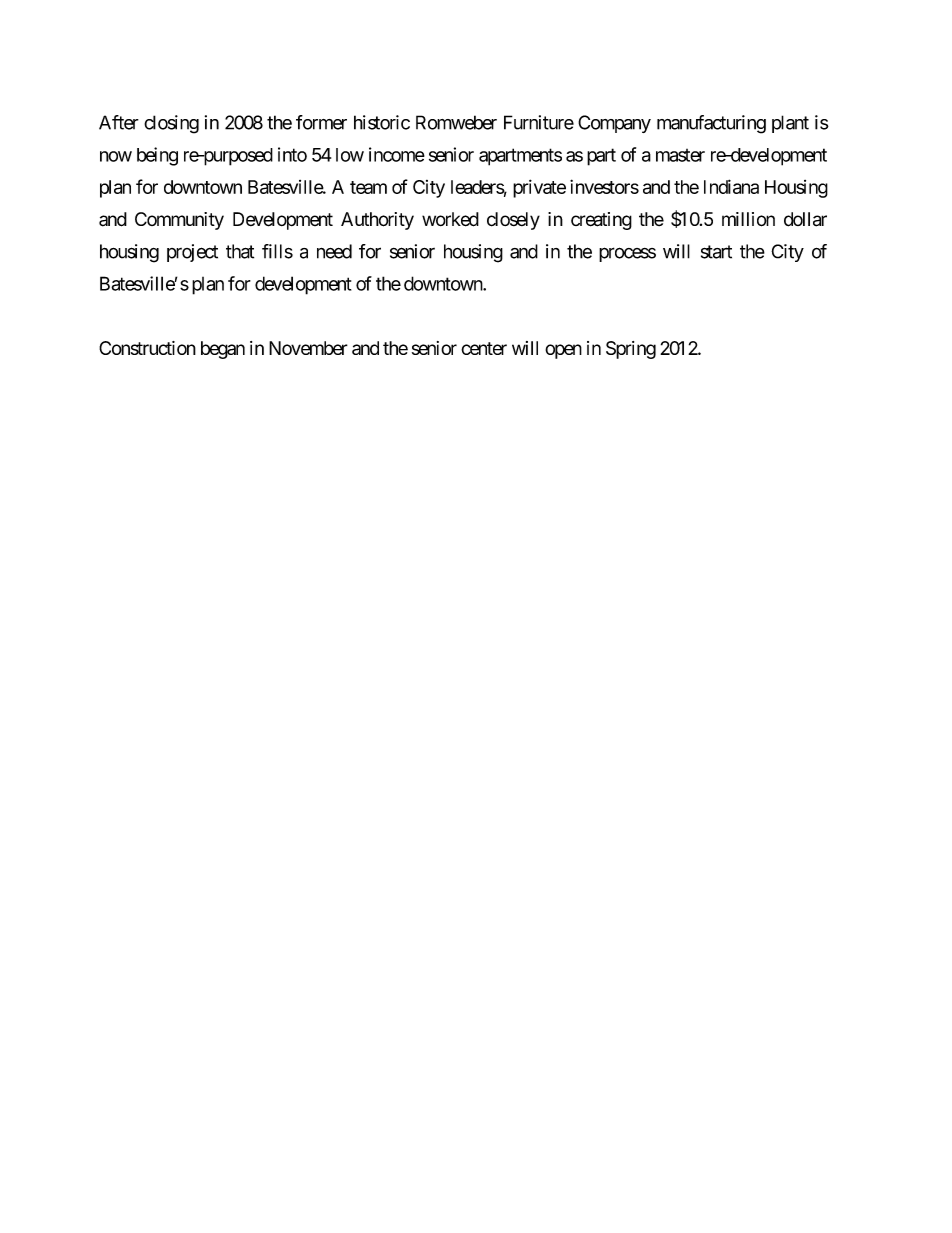 This screenshot has width=952, height=1233. Describe the element at coordinates (171, 124) in the screenshot. I see `closing` at that location.
